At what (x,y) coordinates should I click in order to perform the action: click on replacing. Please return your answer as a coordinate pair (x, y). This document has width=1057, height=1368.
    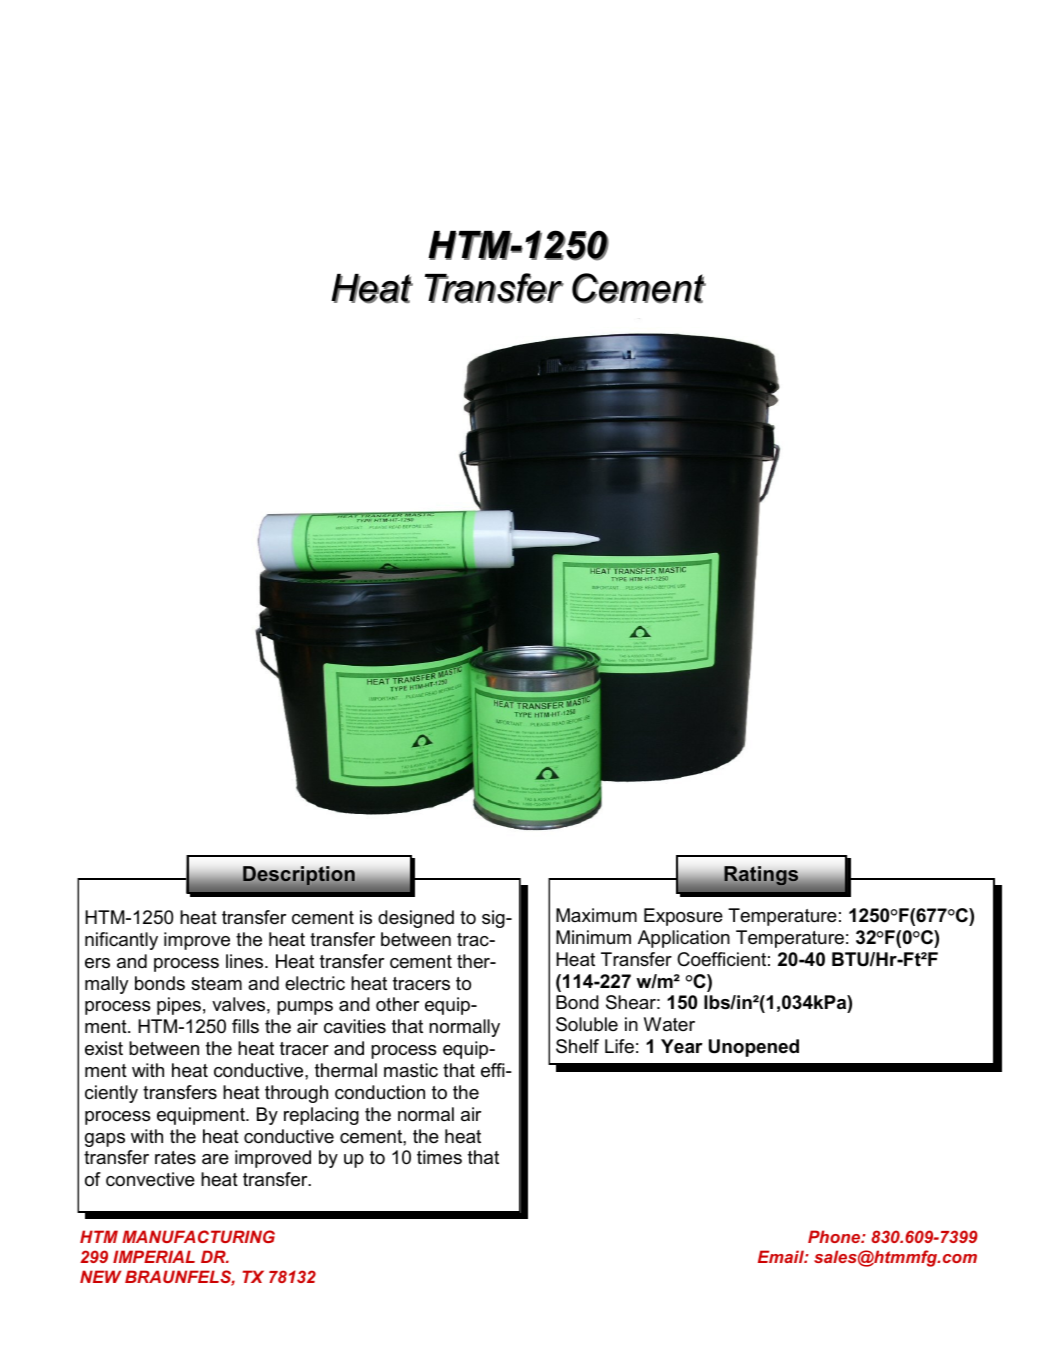
    Looking at the image, I should click on (321, 1116).
